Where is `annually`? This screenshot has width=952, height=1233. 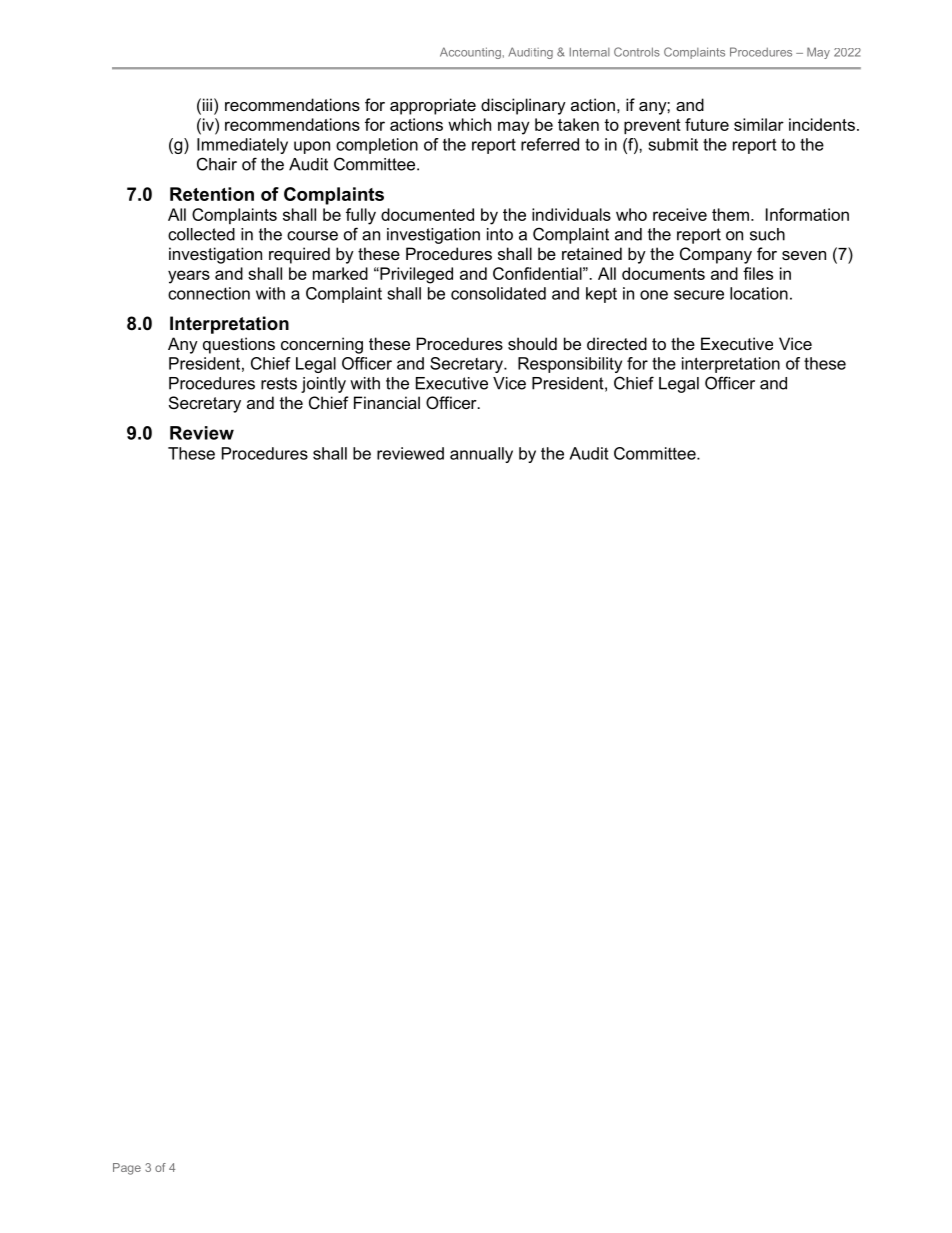
annually is located at coordinates (481, 455).
